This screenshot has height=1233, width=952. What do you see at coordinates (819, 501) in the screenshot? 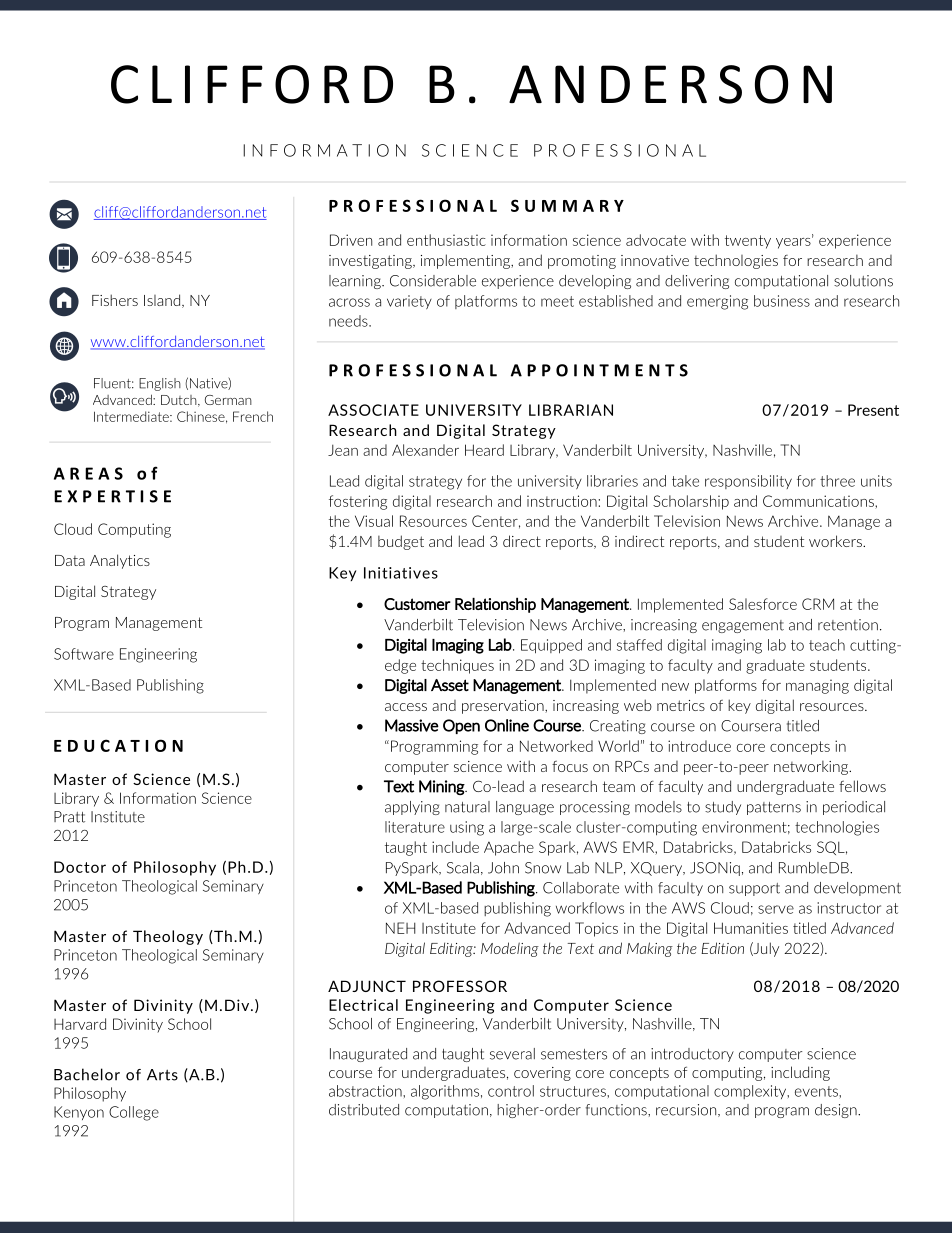
I see `Communications` at bounding box center [819, 501].
